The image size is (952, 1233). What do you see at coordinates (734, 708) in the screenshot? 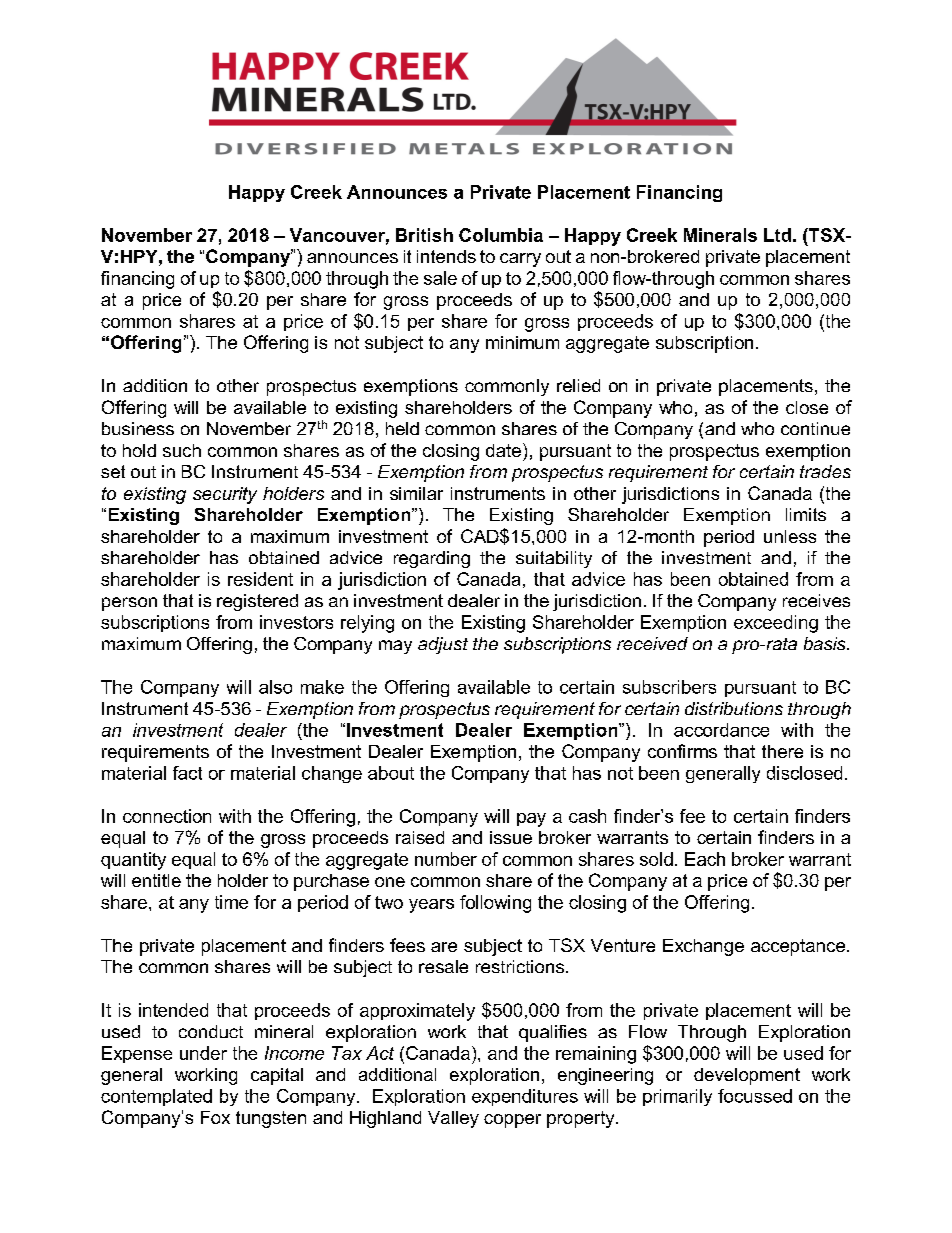
I see `distributions` at bounding box center [734, 708].
